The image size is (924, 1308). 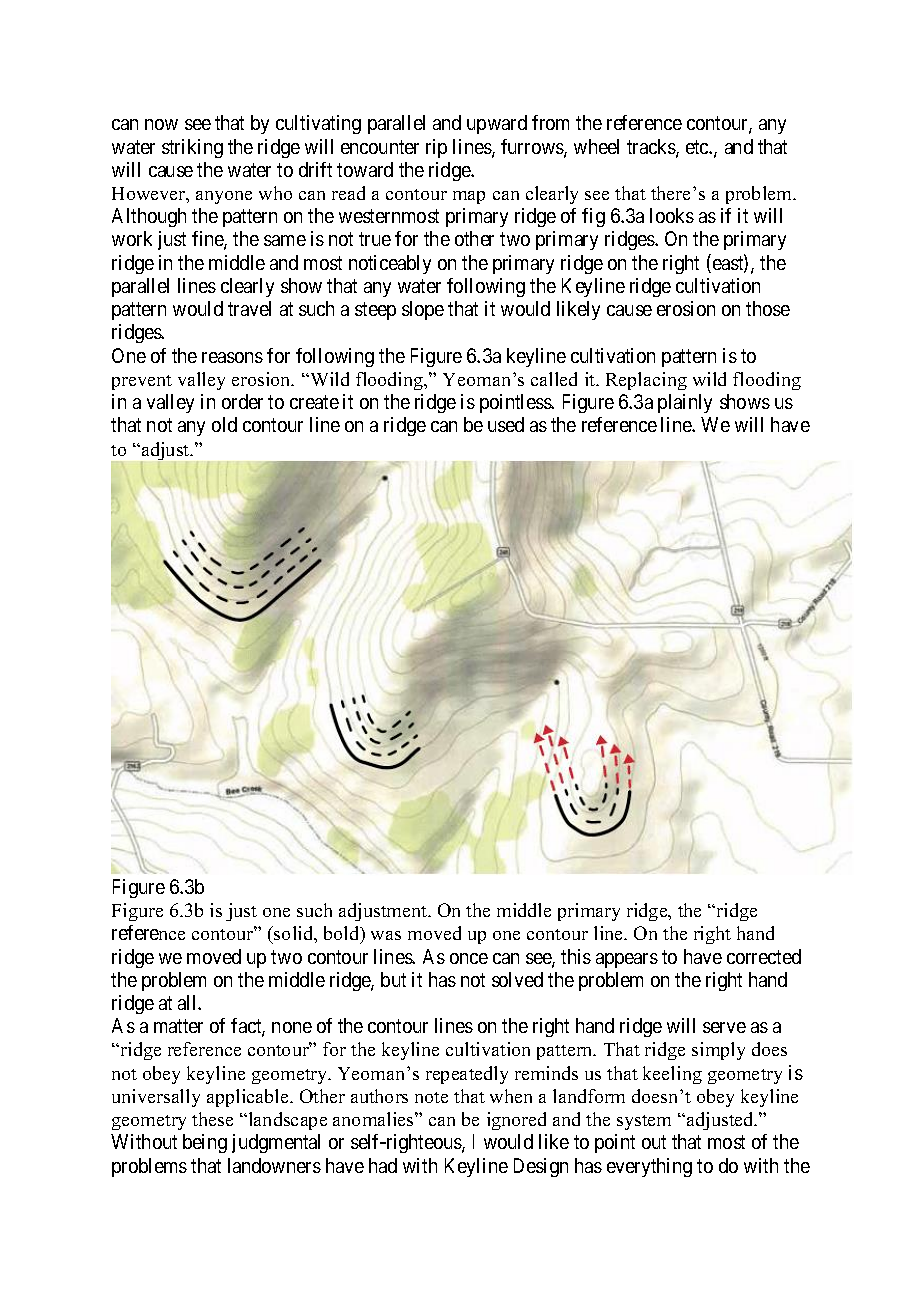 I want to click on system, so click(x=644, y=1122).
